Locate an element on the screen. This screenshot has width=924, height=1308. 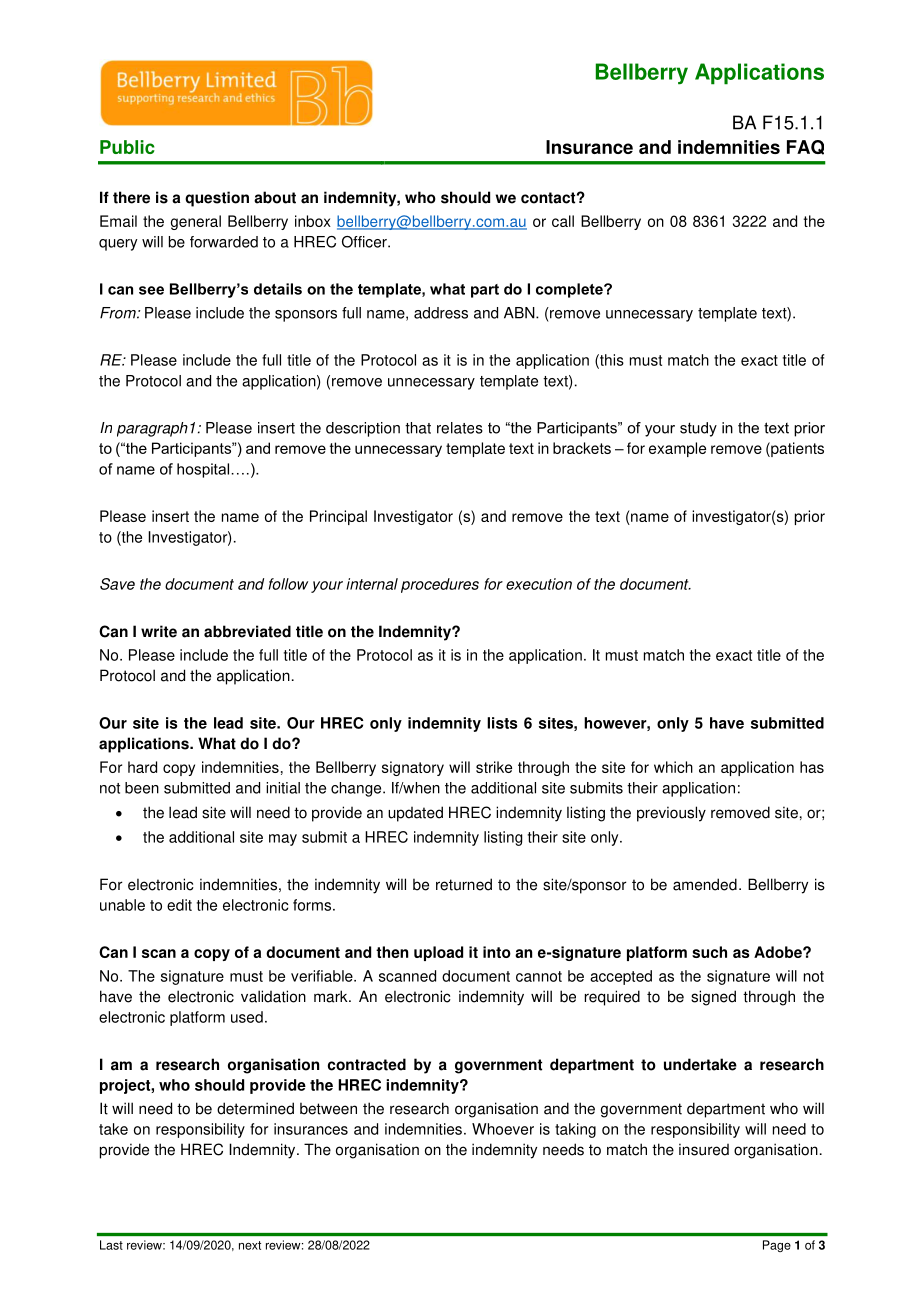
such is located at coordinates (709, 952).
